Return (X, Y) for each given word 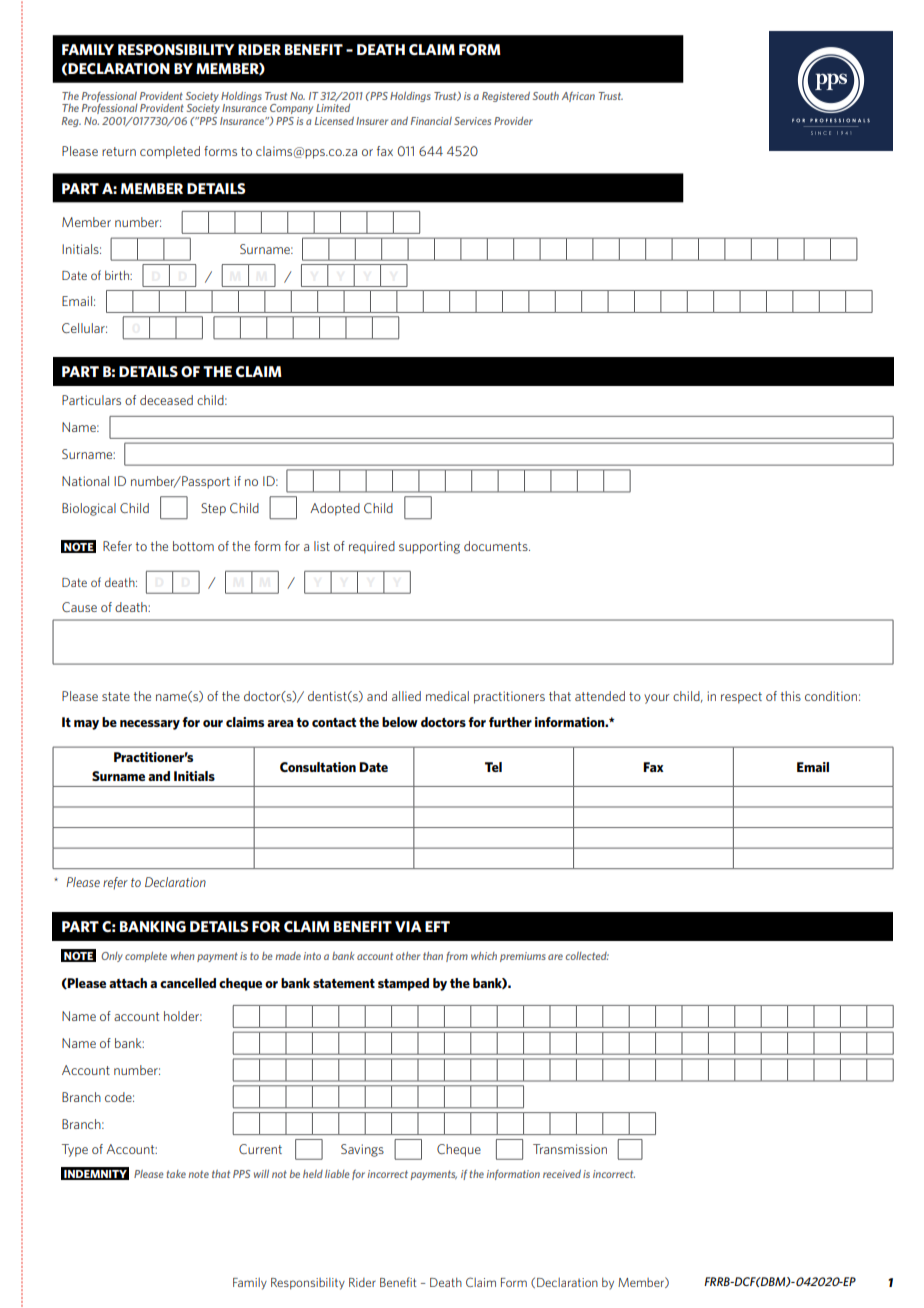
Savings (362, 1150)
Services (472, 121)
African (578, 97)
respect (741, 698)
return (119, 151)
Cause (79, 607)
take (176, 1174)
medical (447, 696)
